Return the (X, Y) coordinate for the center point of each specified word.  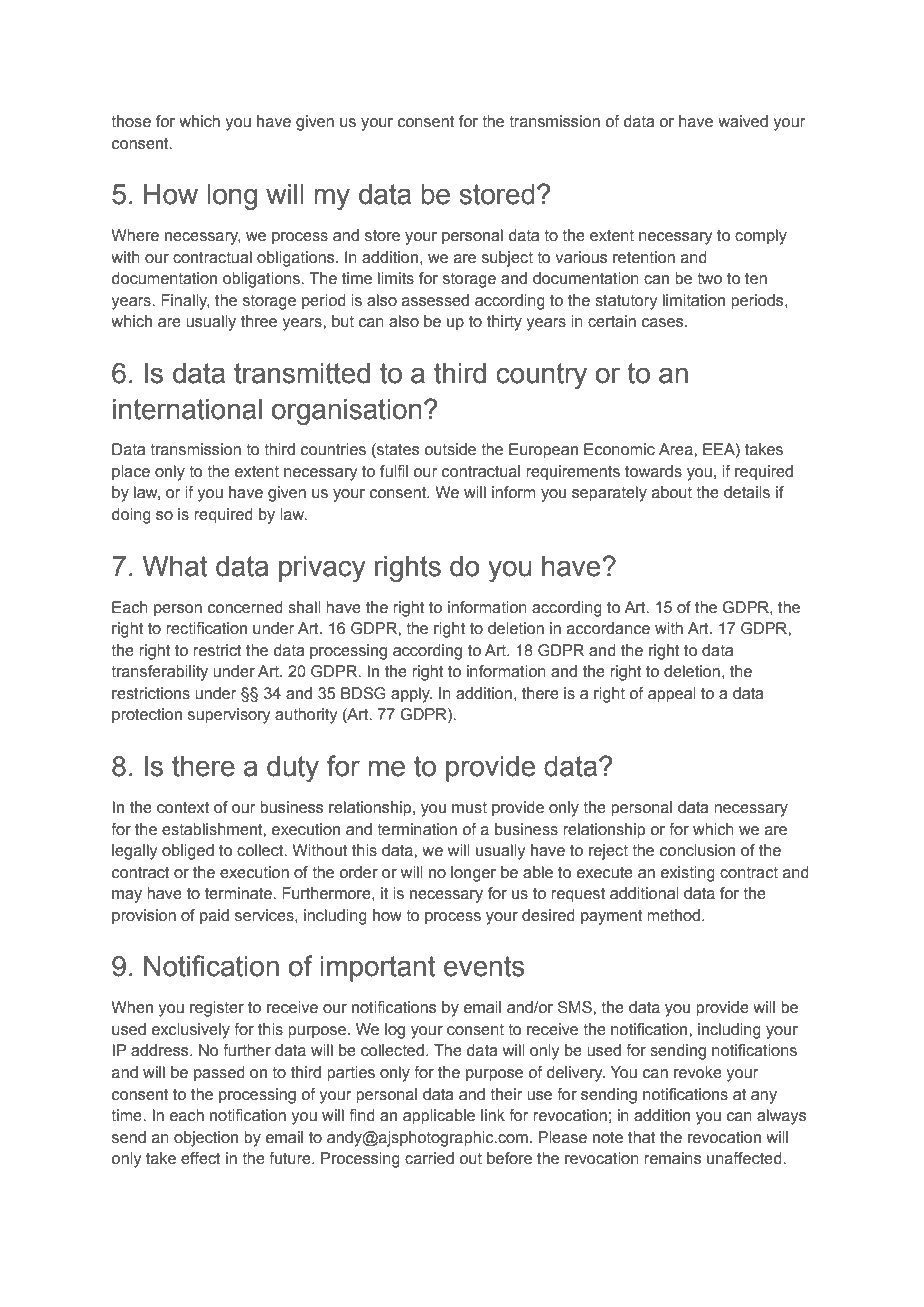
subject (507, 259)
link (493, 1115)
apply (411, 695)
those (131, 121)
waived (743, 121)
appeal (672, 695)
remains (673, 1158)
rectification (206, 628)
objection (206, 1139)
